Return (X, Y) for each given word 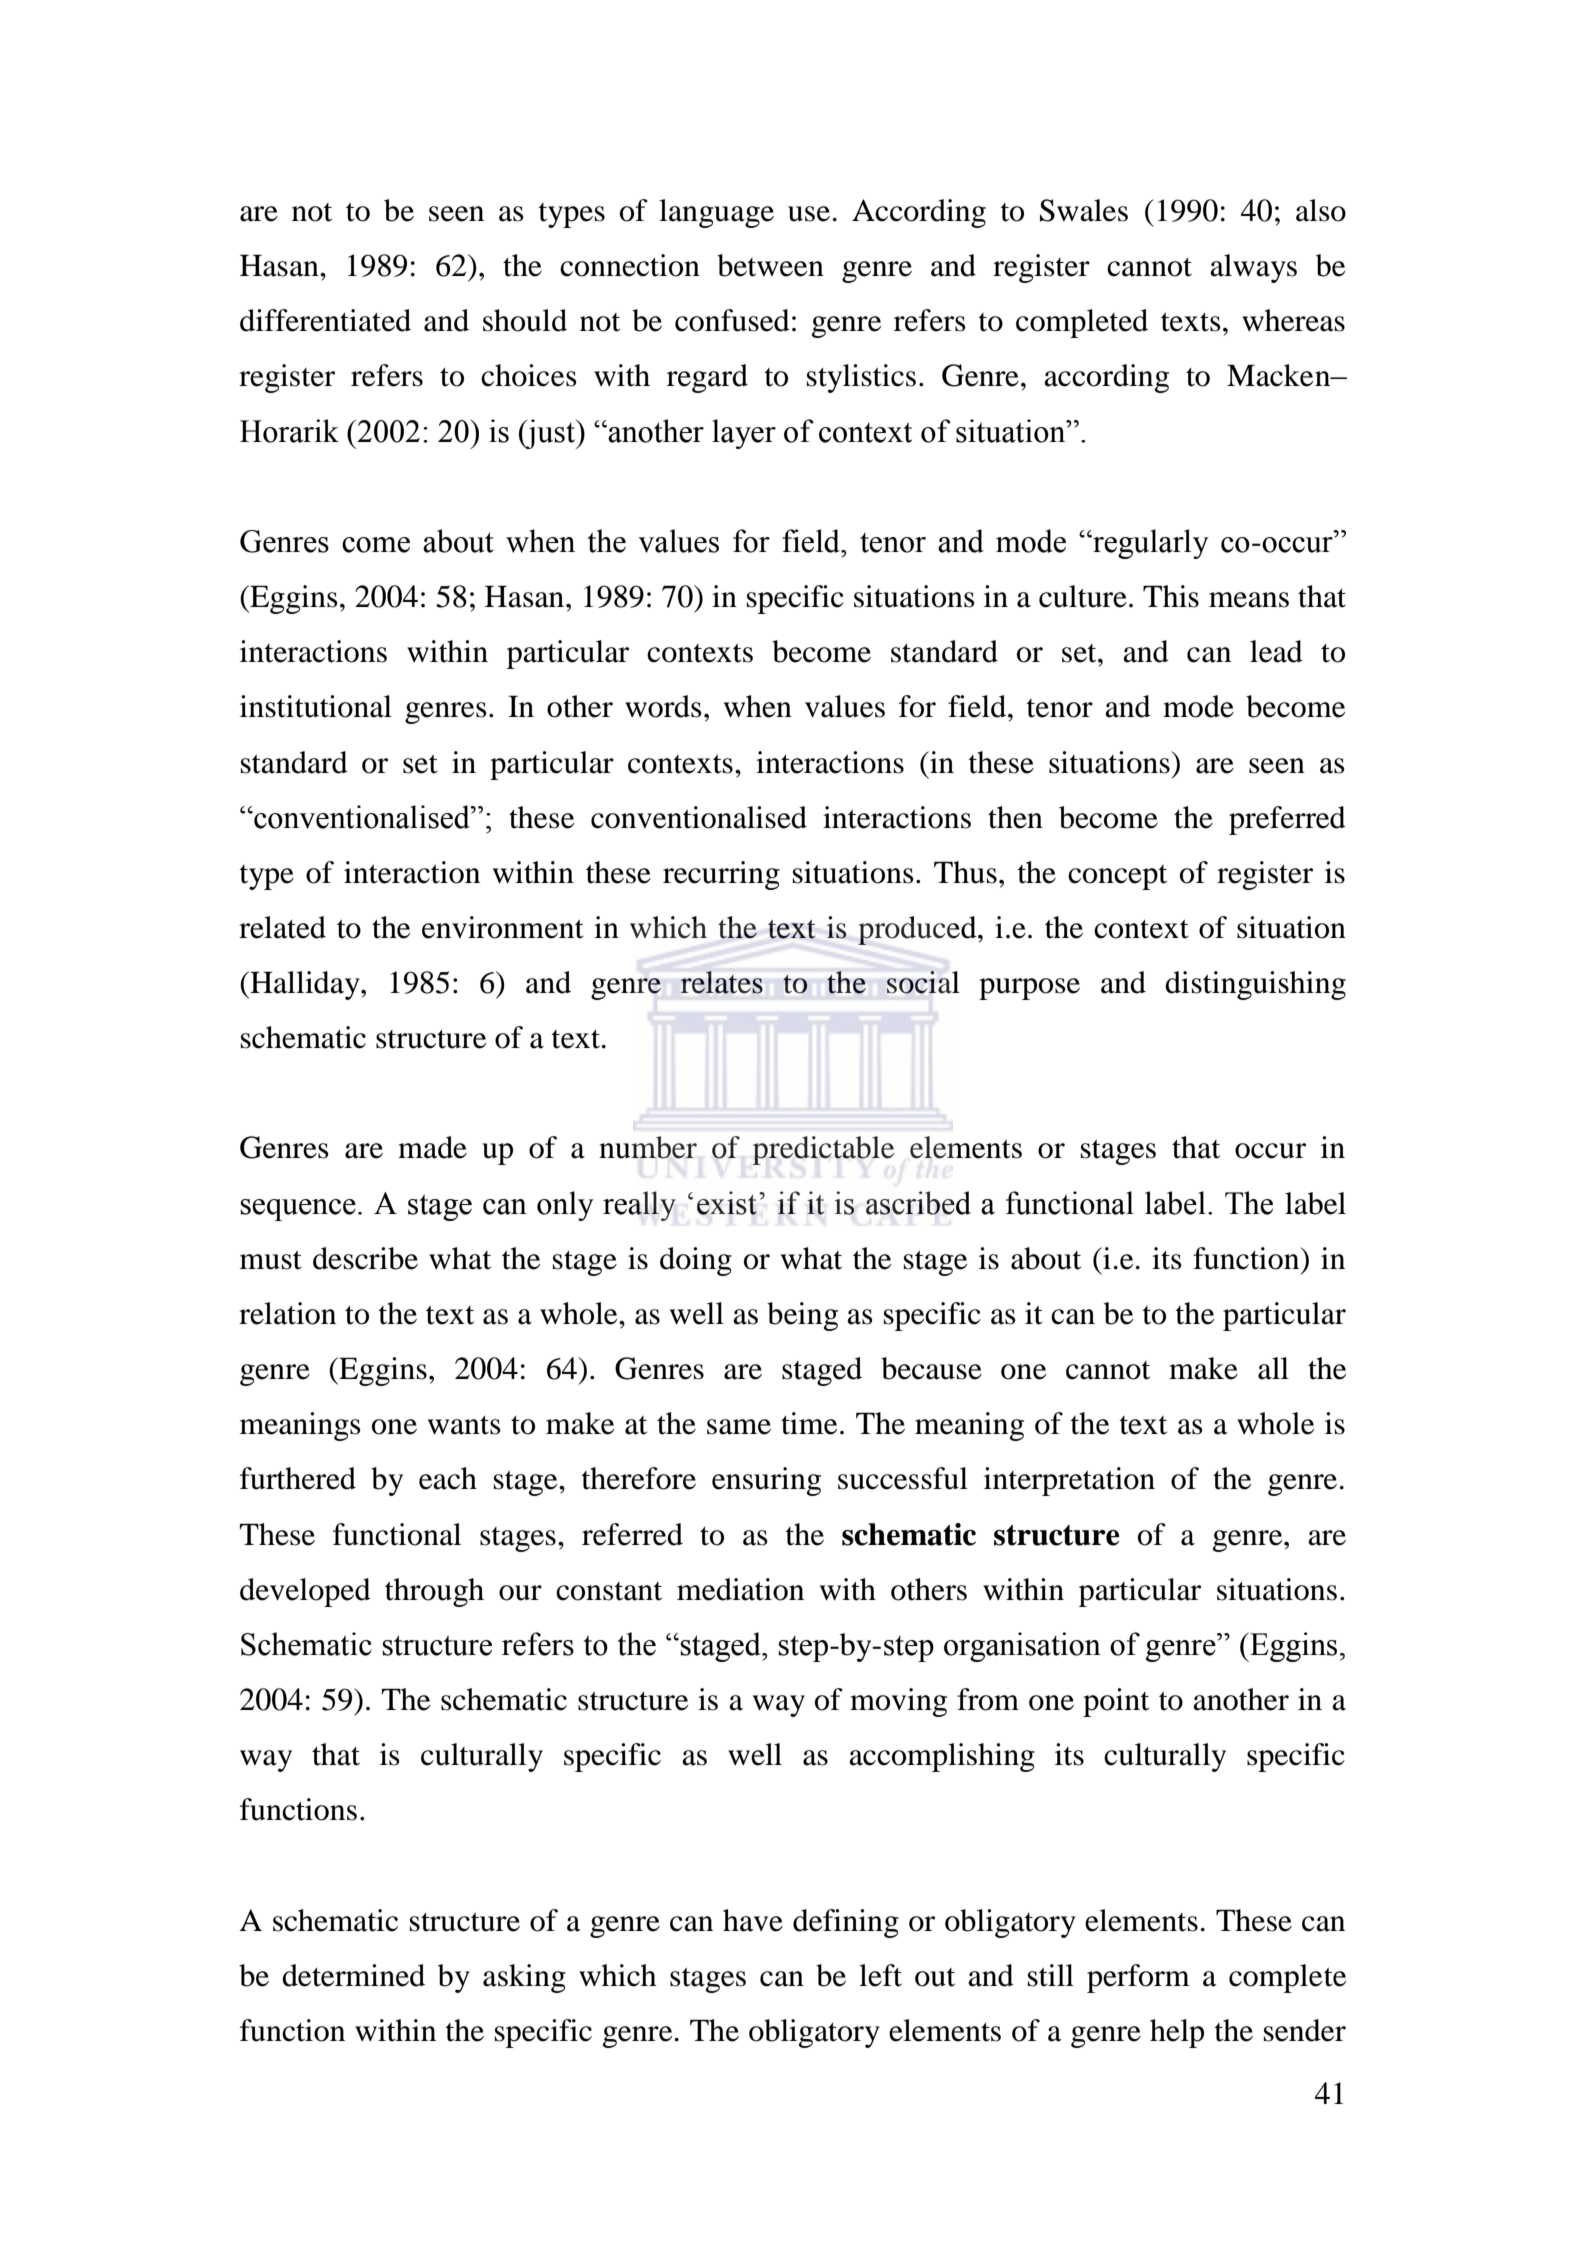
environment (503, 927)
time (809, 1423)
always (1253, 268)
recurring (721, 875)
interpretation (1069, 1481)
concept (1117, 877)
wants (464, 1425)
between (770, 265)
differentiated (325, 320)
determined (353, 1975)
